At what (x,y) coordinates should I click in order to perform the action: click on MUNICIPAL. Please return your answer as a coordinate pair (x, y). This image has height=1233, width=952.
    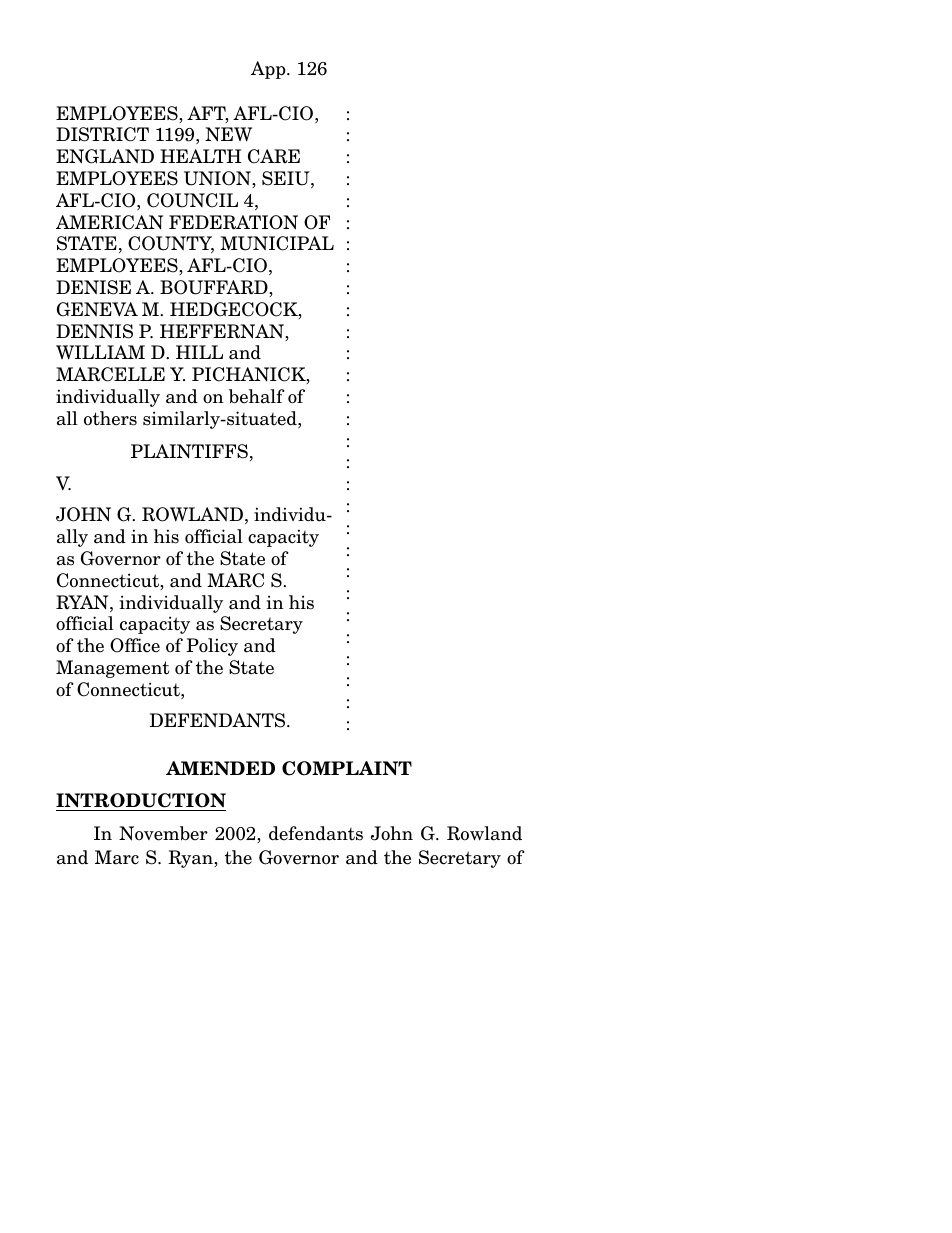
    Looking at the image, I should click on (277, 243).
